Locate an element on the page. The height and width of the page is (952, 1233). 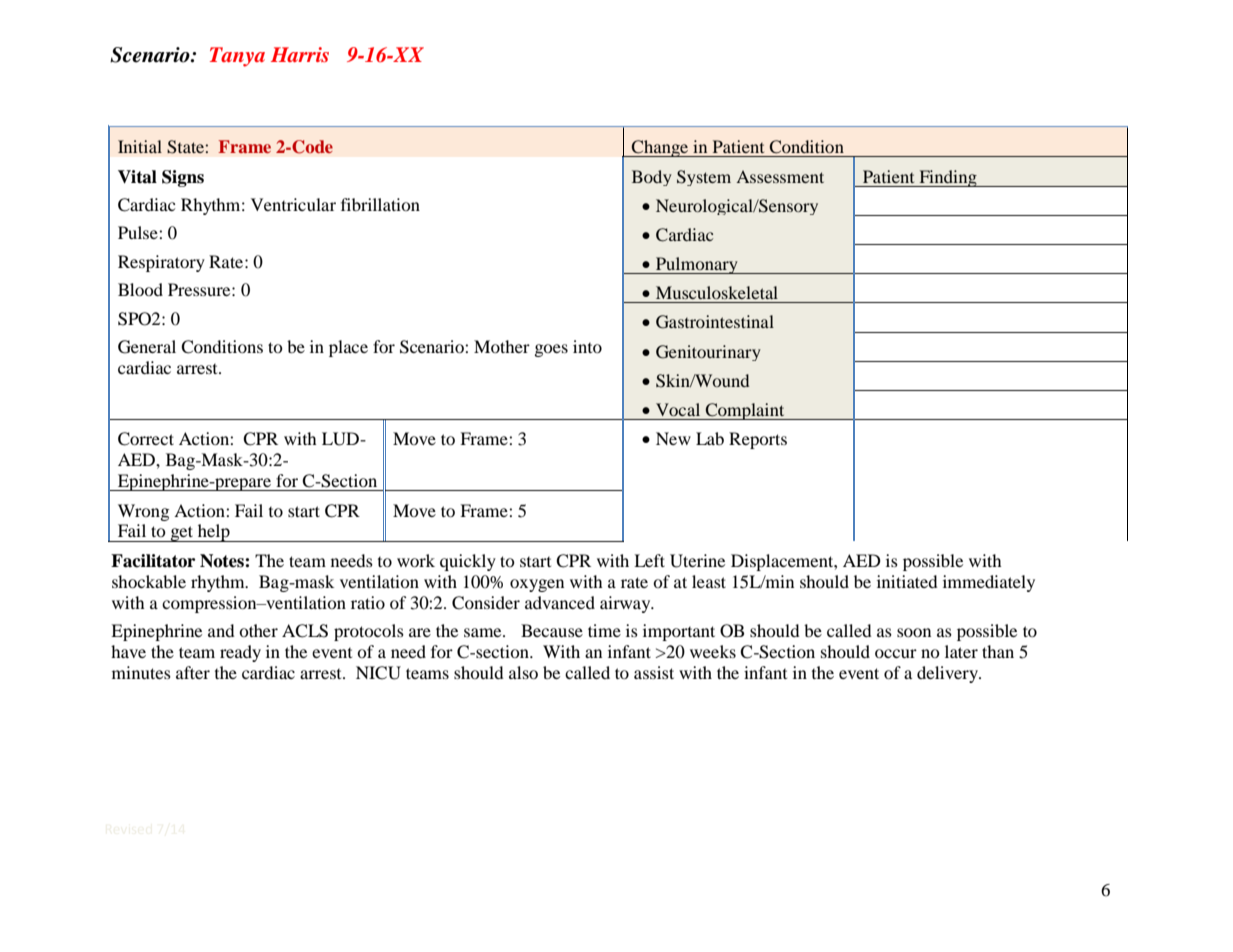
Musculoskeletal is located at coordinates (717, 292).
